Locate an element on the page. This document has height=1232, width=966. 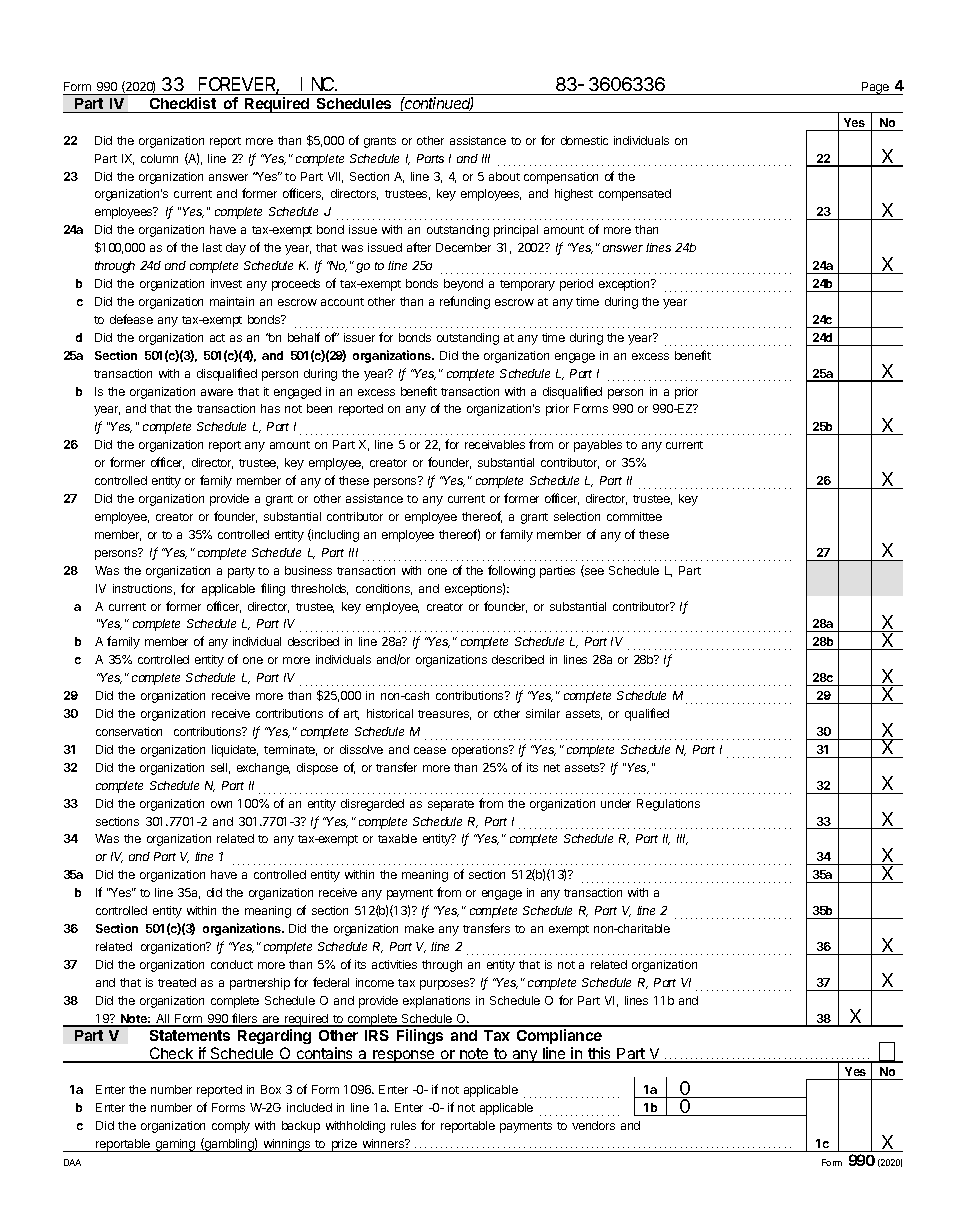
rules is located at coordinates (403, 1125).
